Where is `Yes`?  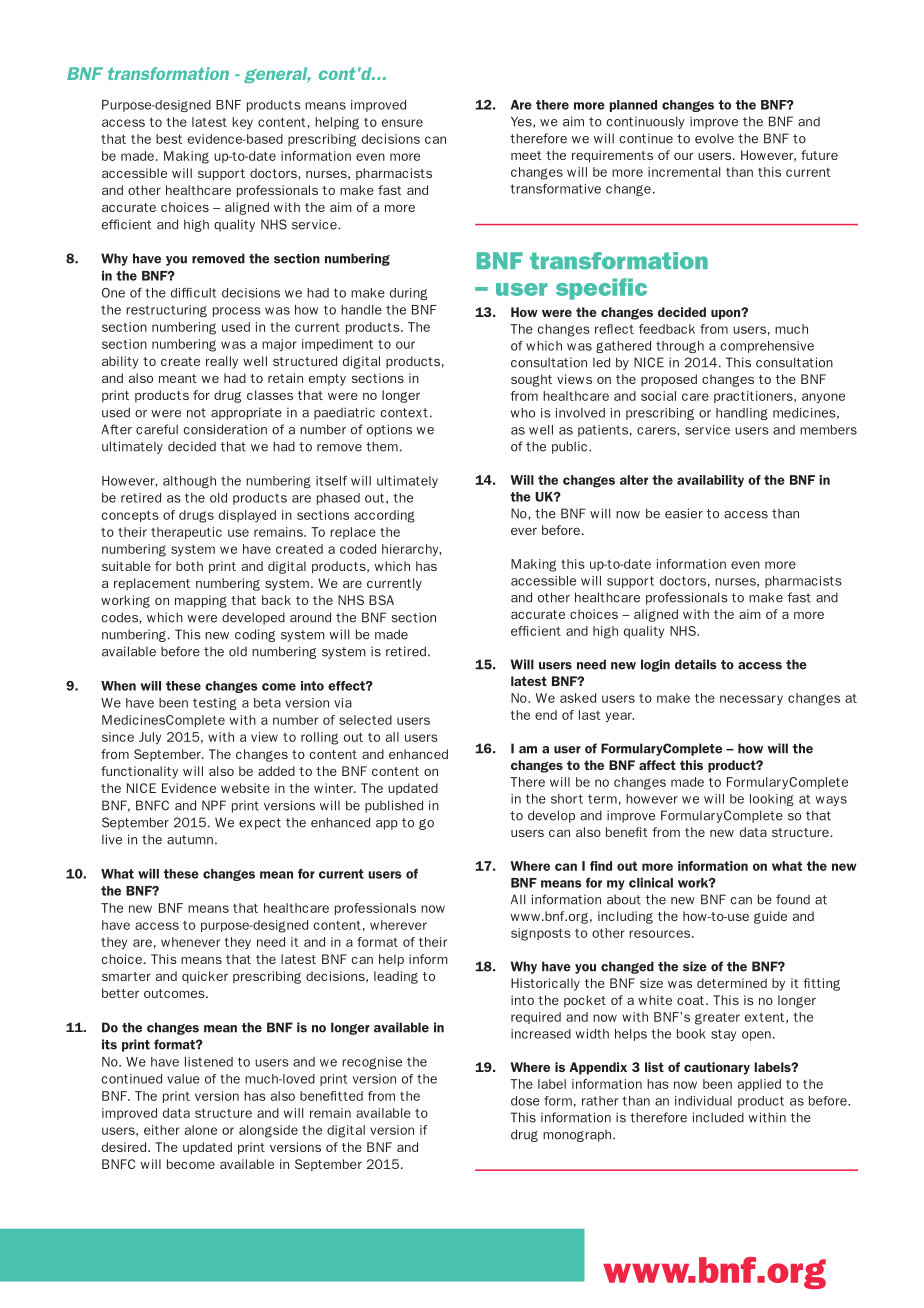 Yes is located at coordinates (522, 122).
